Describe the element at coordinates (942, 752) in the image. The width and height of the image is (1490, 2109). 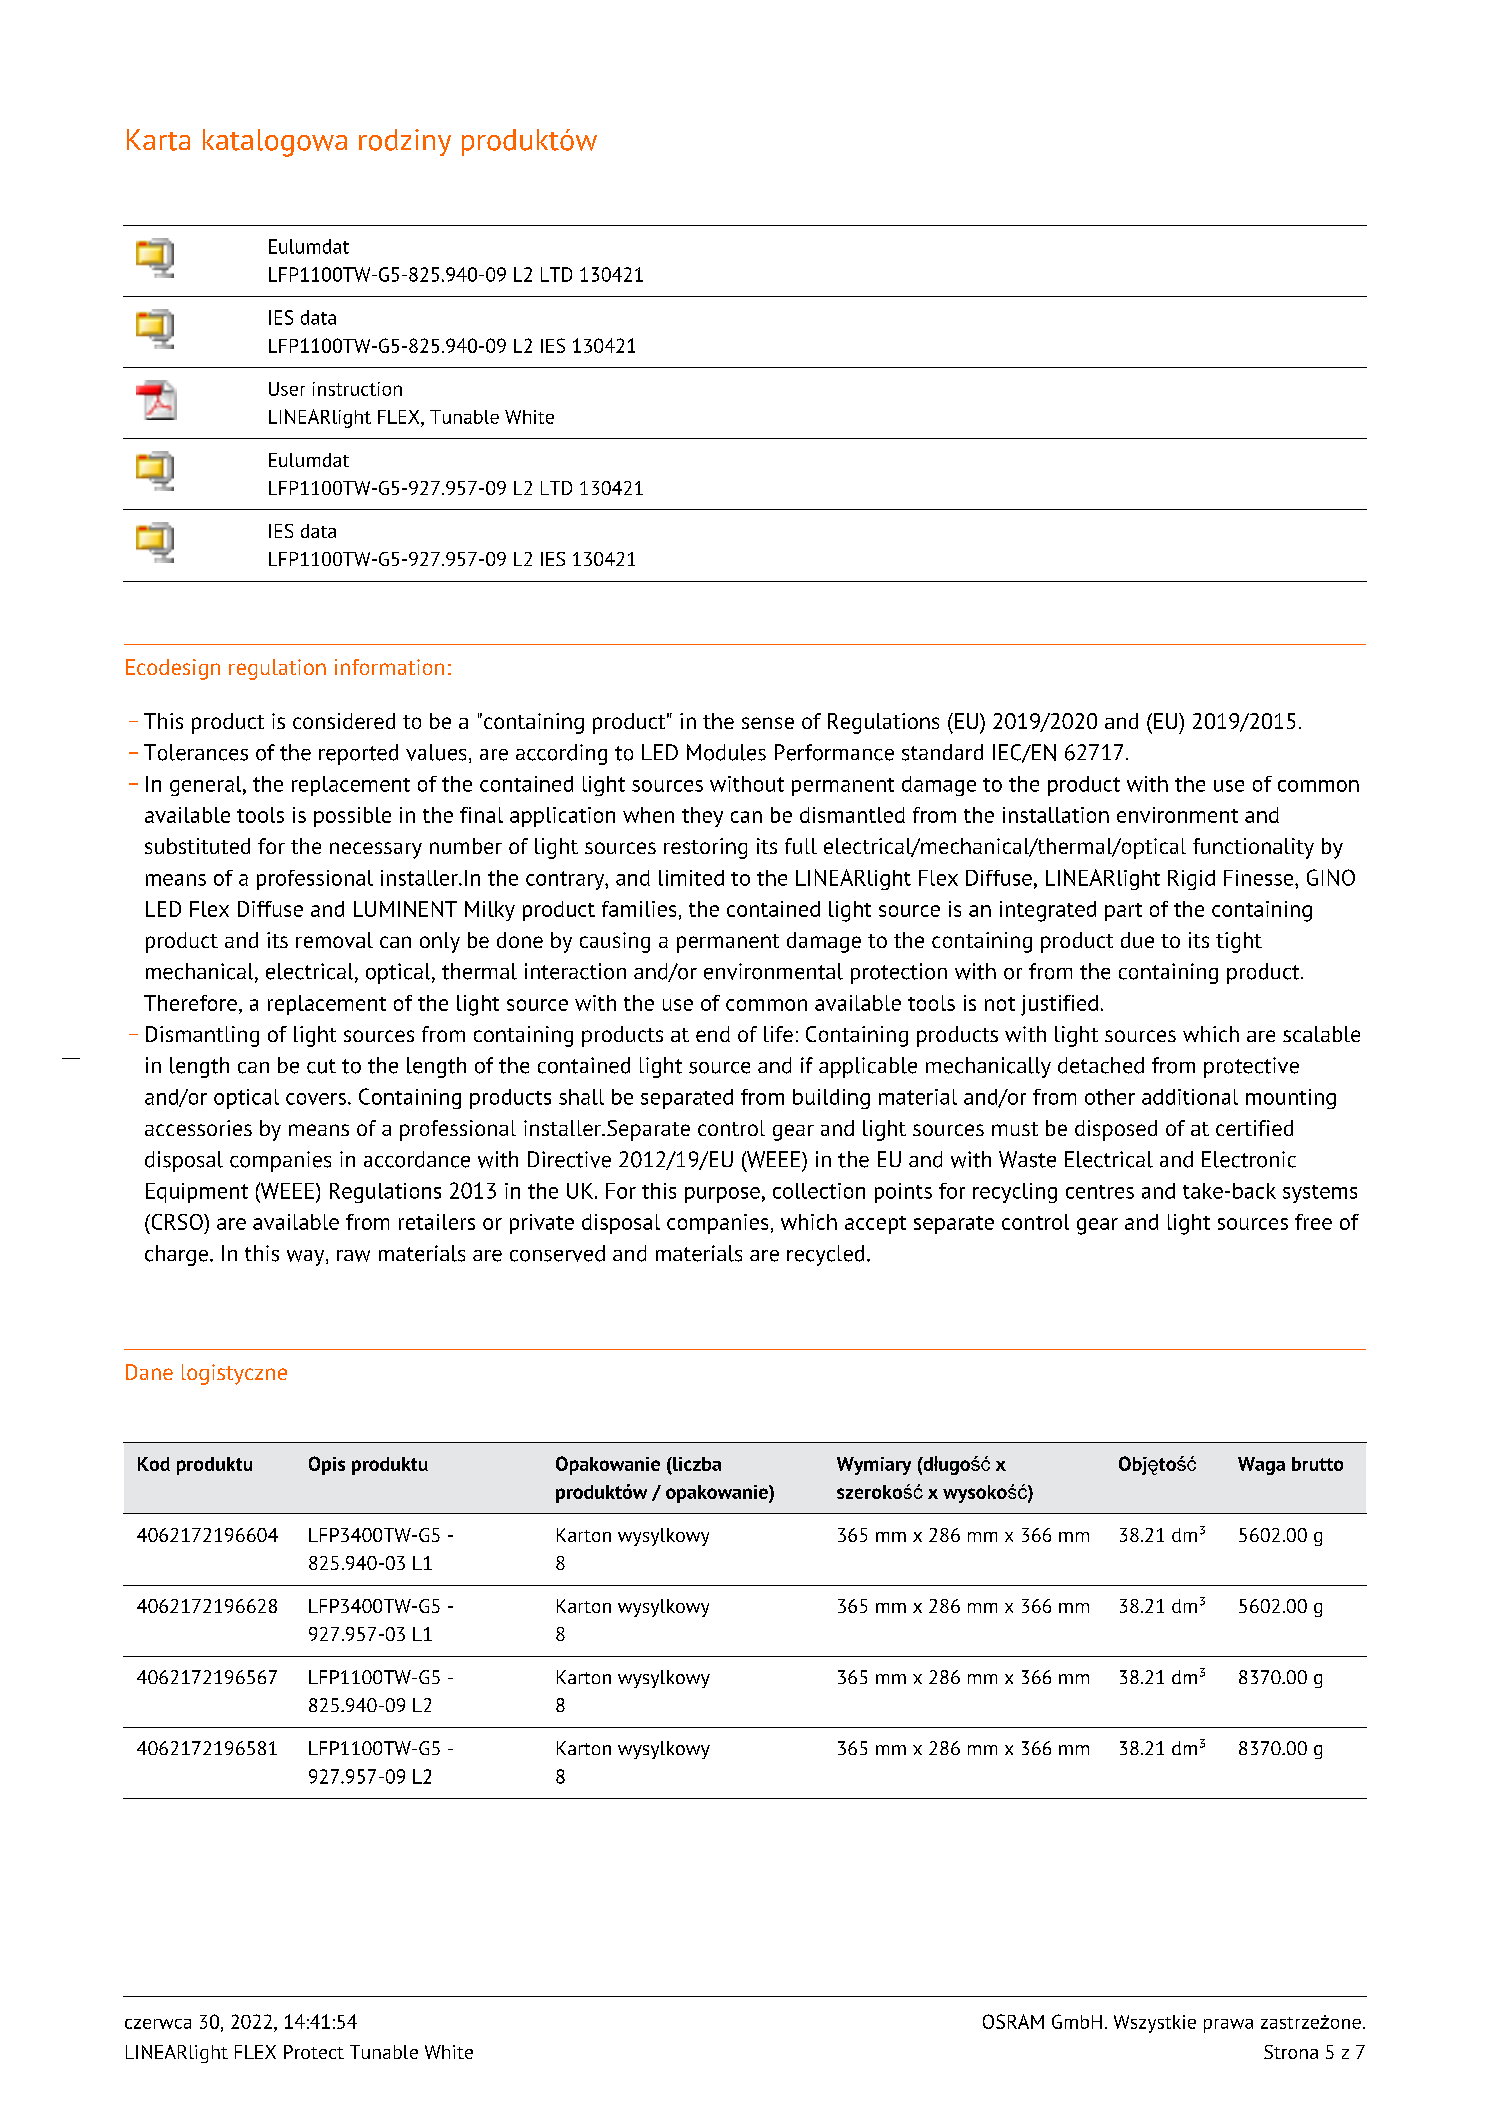
I see `standard` at that location.
